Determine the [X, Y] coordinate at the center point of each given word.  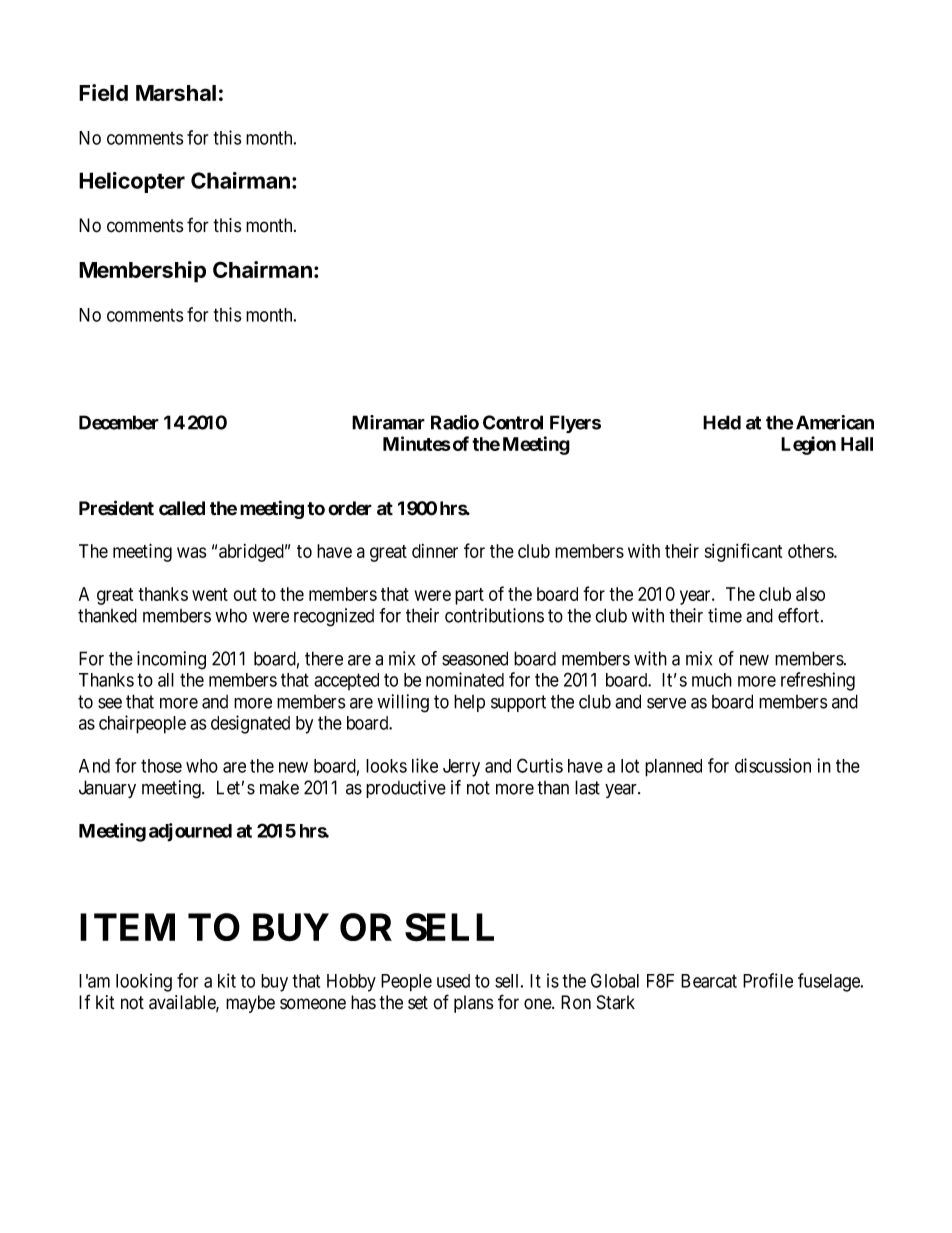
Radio [455, 422]
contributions [494, 615]
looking [144, 982]
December [119, 422]
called [182, 508]
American [835, 422]
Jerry [461, 768]
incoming [171, 660]
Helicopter [132, 182]
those [161, 766]
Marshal [176, 93]
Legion [808, 445]
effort [800, 615]
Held [722, 422]
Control [513, 422]
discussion [773, 765]
